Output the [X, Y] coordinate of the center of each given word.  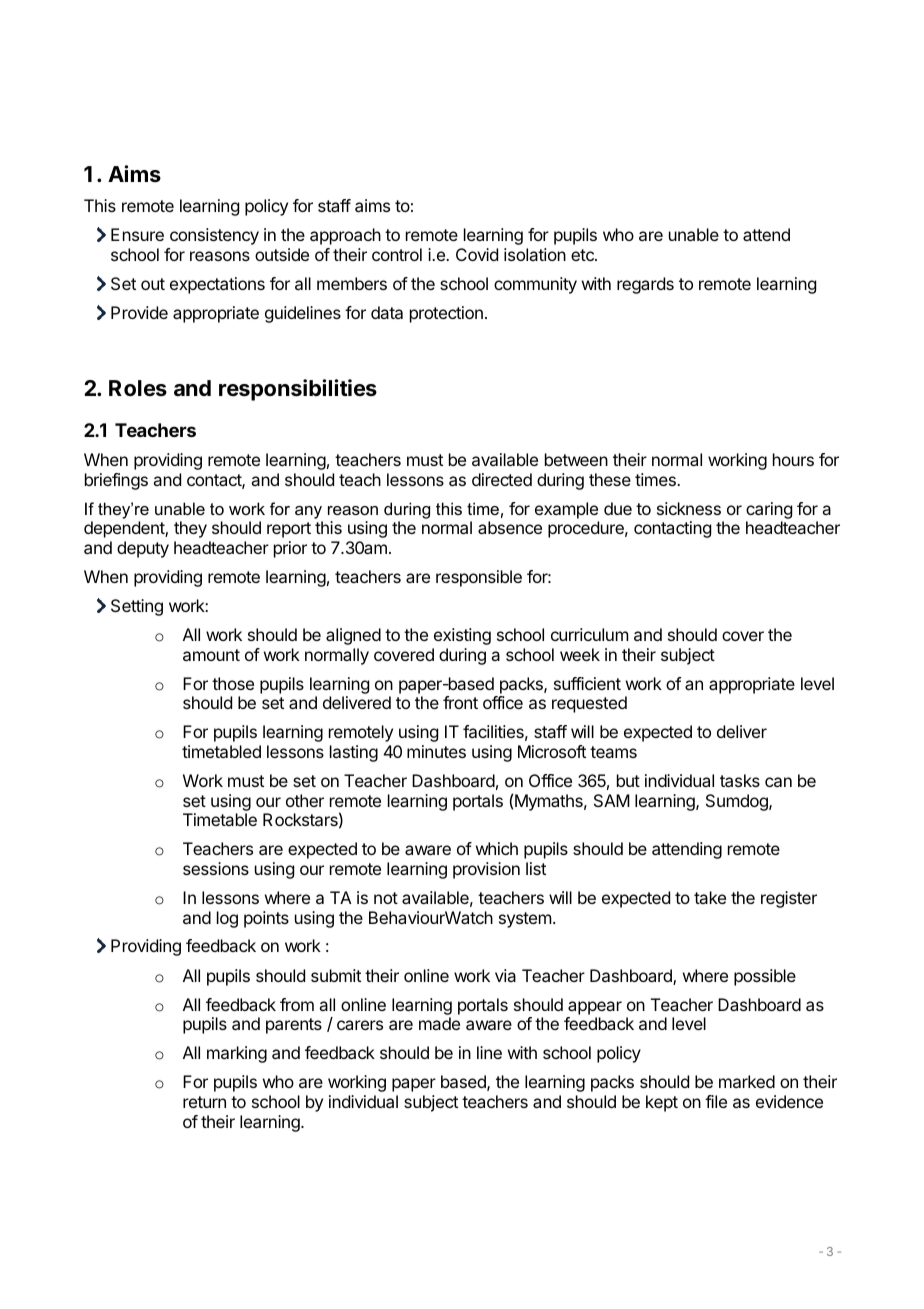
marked [747, 1081]
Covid [477, 254]
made [439, 1023]
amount [211, 655]
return [204, 1102]
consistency [214, 236]
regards [645, 285]
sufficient [587, 683]
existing [462, 636]
